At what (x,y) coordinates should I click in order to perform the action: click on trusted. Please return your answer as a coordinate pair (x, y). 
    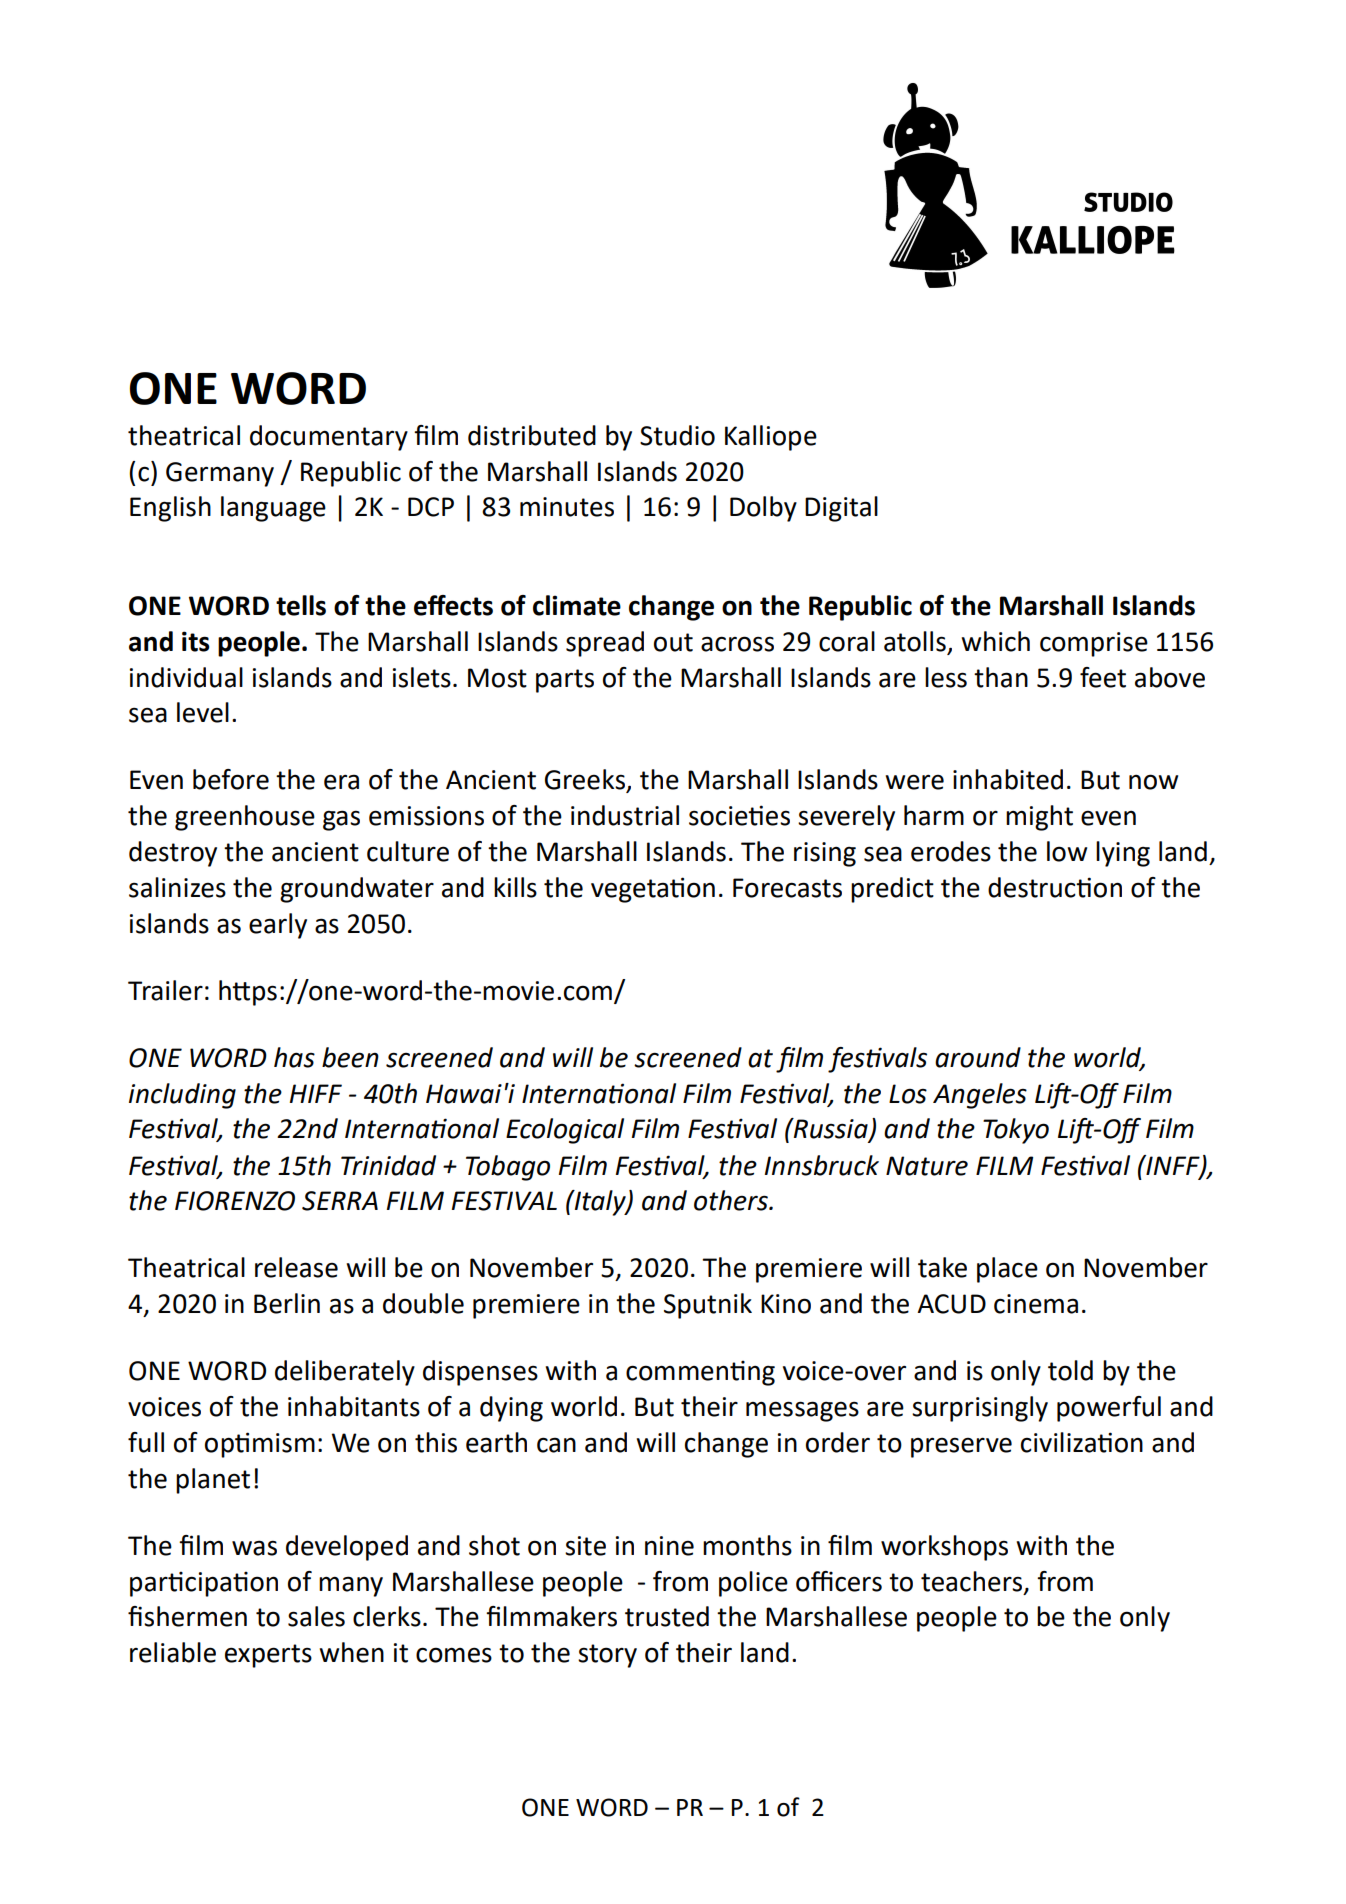
    Looking at the image, I should click on (667, 1616).
